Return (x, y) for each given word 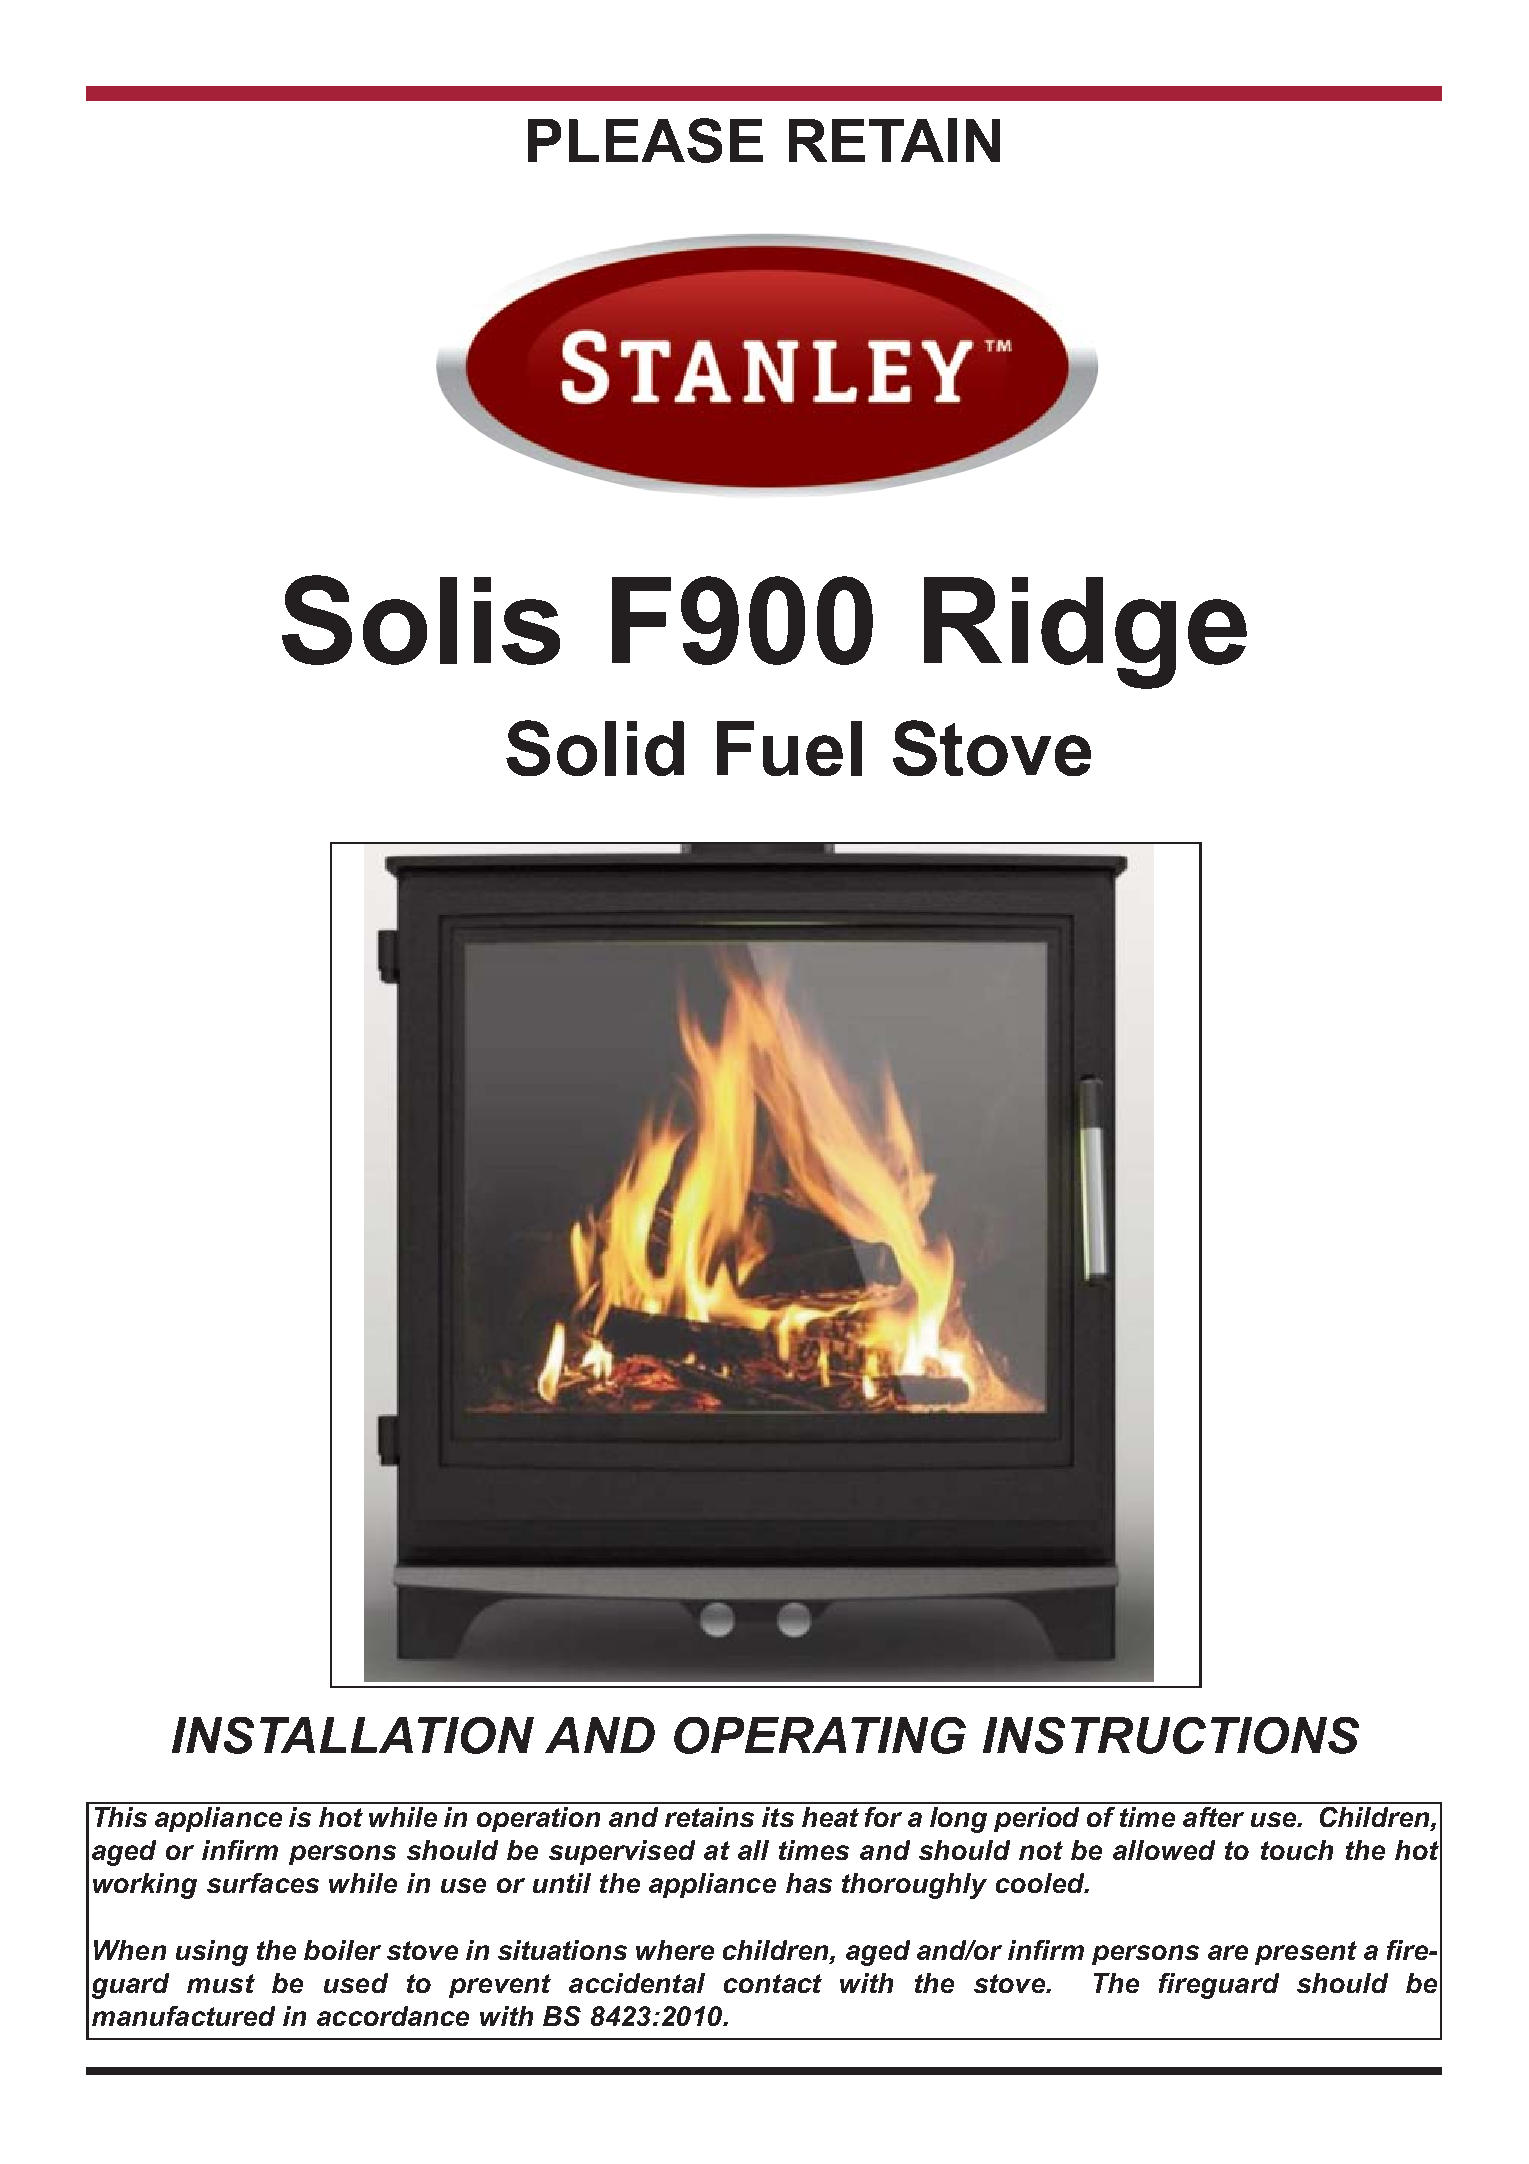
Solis (421, 620)
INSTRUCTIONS (1171, 1735)
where (675, 1950)
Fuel (789, 748)
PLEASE (645, 140)
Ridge (1085, 633)
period (1036, 1819)
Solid (595, 748)
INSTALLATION (353, 1735)
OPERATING (820, 1735)
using (212, 1953)
